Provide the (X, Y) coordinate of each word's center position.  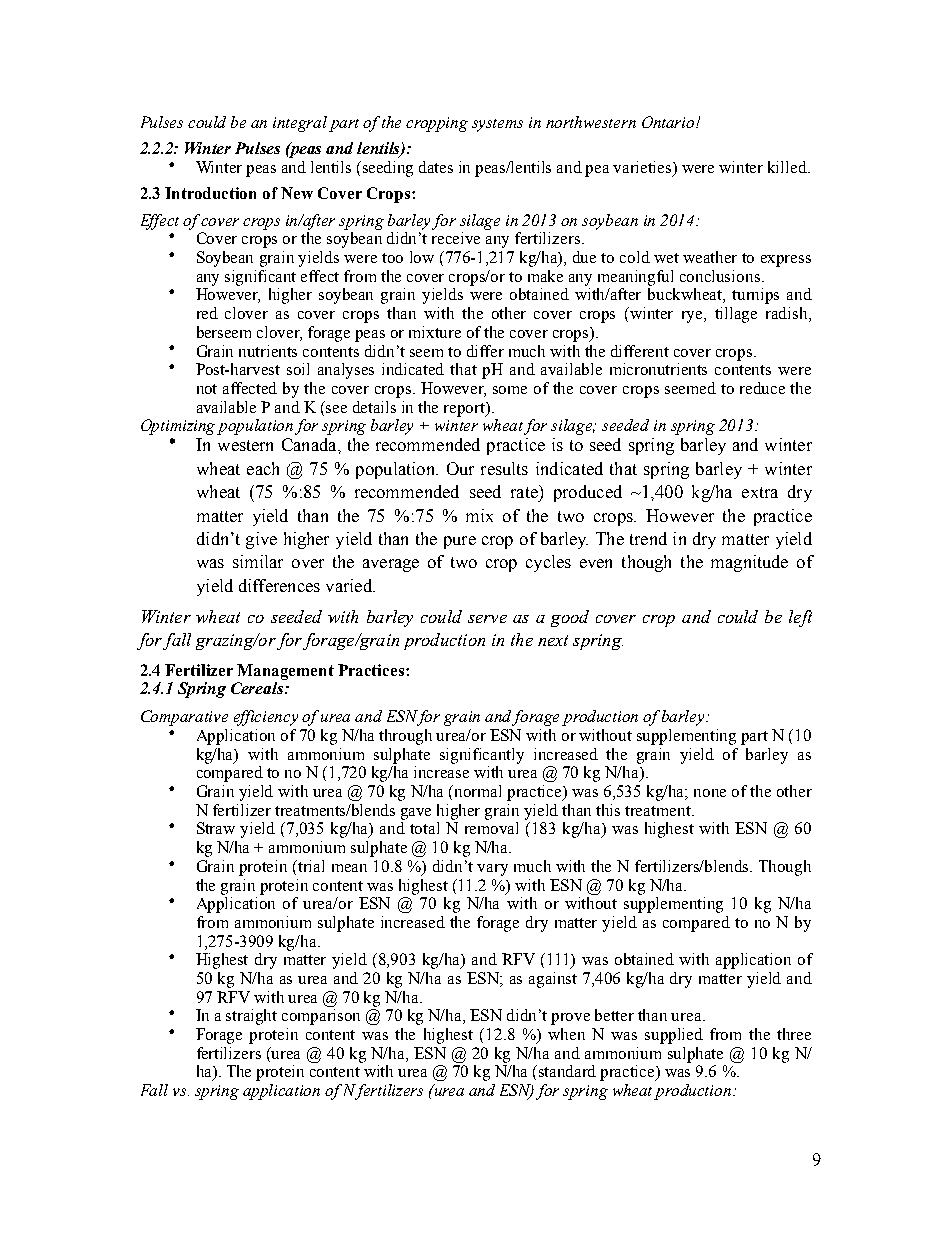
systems (497, 125)
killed (788, 167)
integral (300, 124)
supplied (674, 1036)
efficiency (266, 718)
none (710, 793)
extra (760, 492)
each (263, 468)
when (566, 1034)
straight (251, 1017)
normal (478, 791)
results (504, 468)
